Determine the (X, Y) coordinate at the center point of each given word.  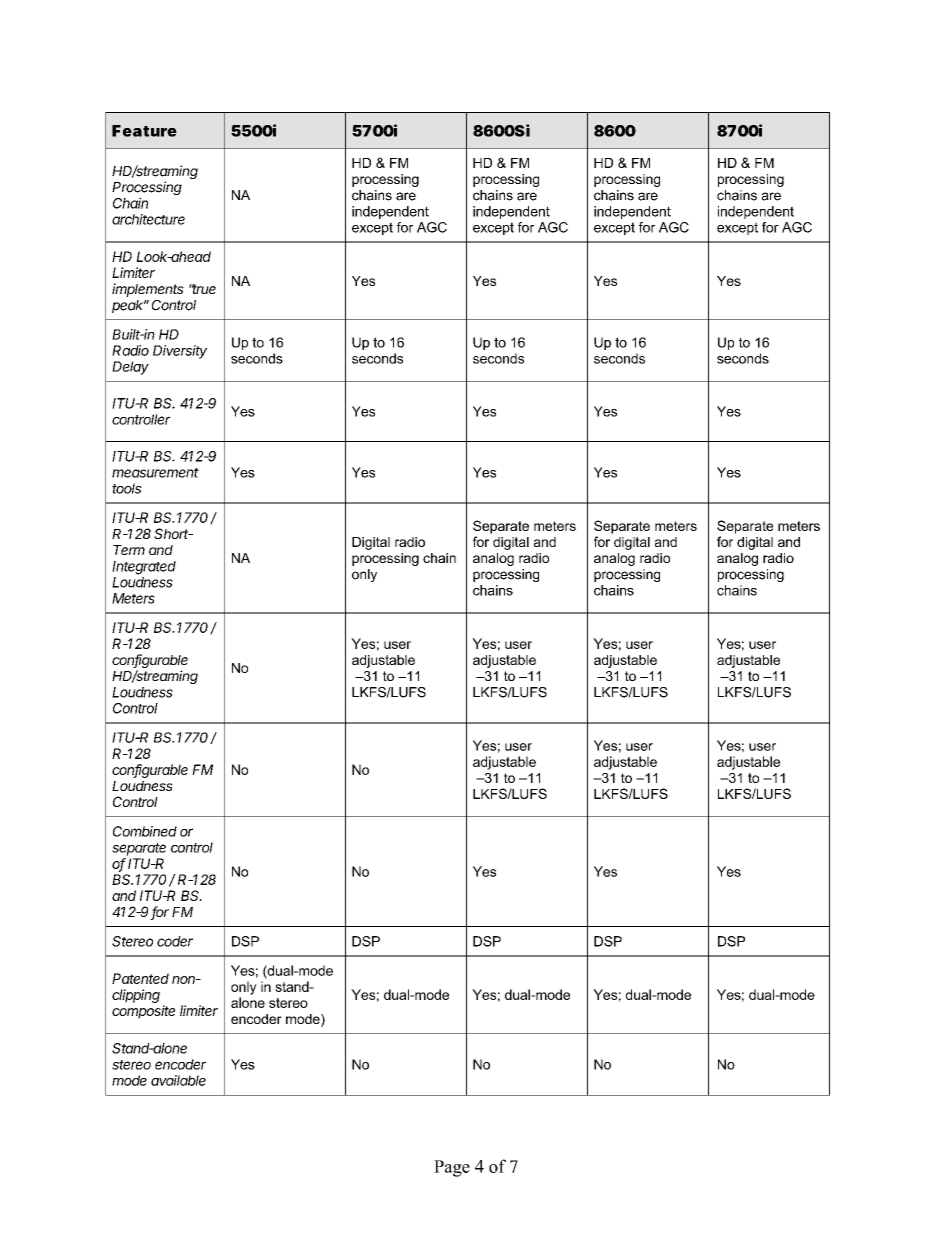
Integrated (144, 568)
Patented (140, 978)
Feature (144, 131)
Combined (145, 831)
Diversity (180, 352)
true (203, 289)
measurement (155, 473)
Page (452, 1168)
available (178, 1080)
